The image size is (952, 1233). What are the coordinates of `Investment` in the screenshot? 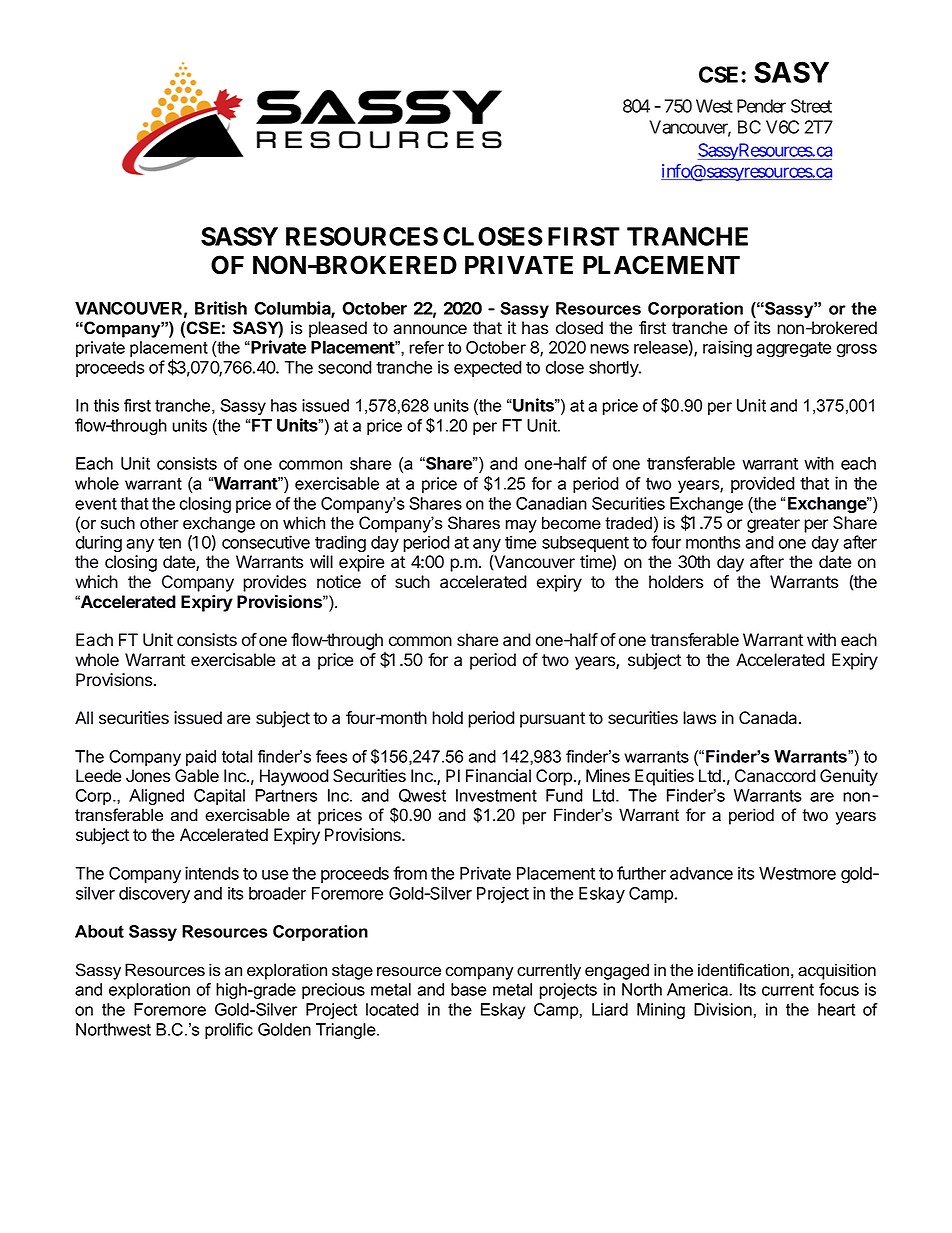 It's located at (496, 795).
